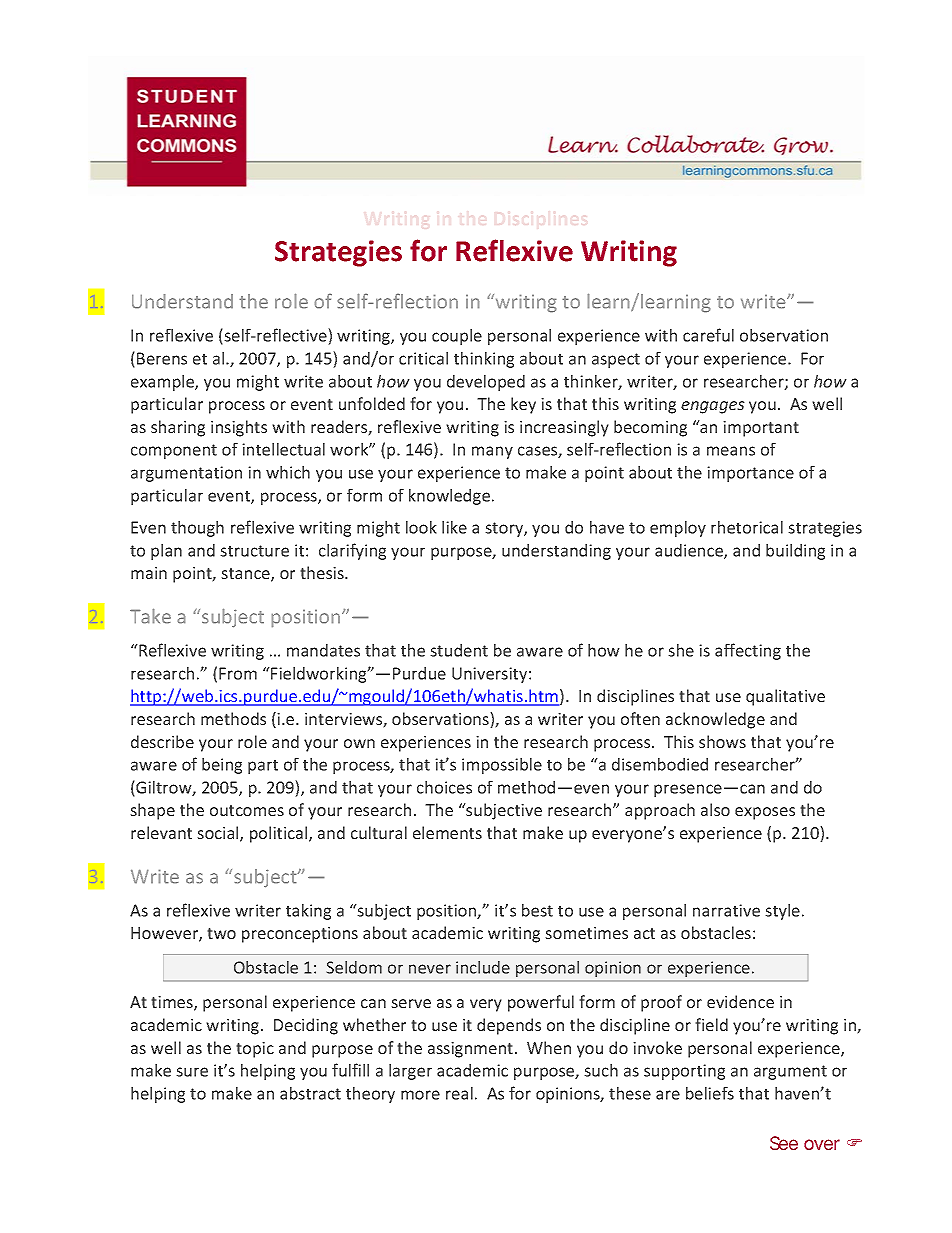  Describe the element at coordinates (708, 335) in the screenshot. I see `careful` at that location.
